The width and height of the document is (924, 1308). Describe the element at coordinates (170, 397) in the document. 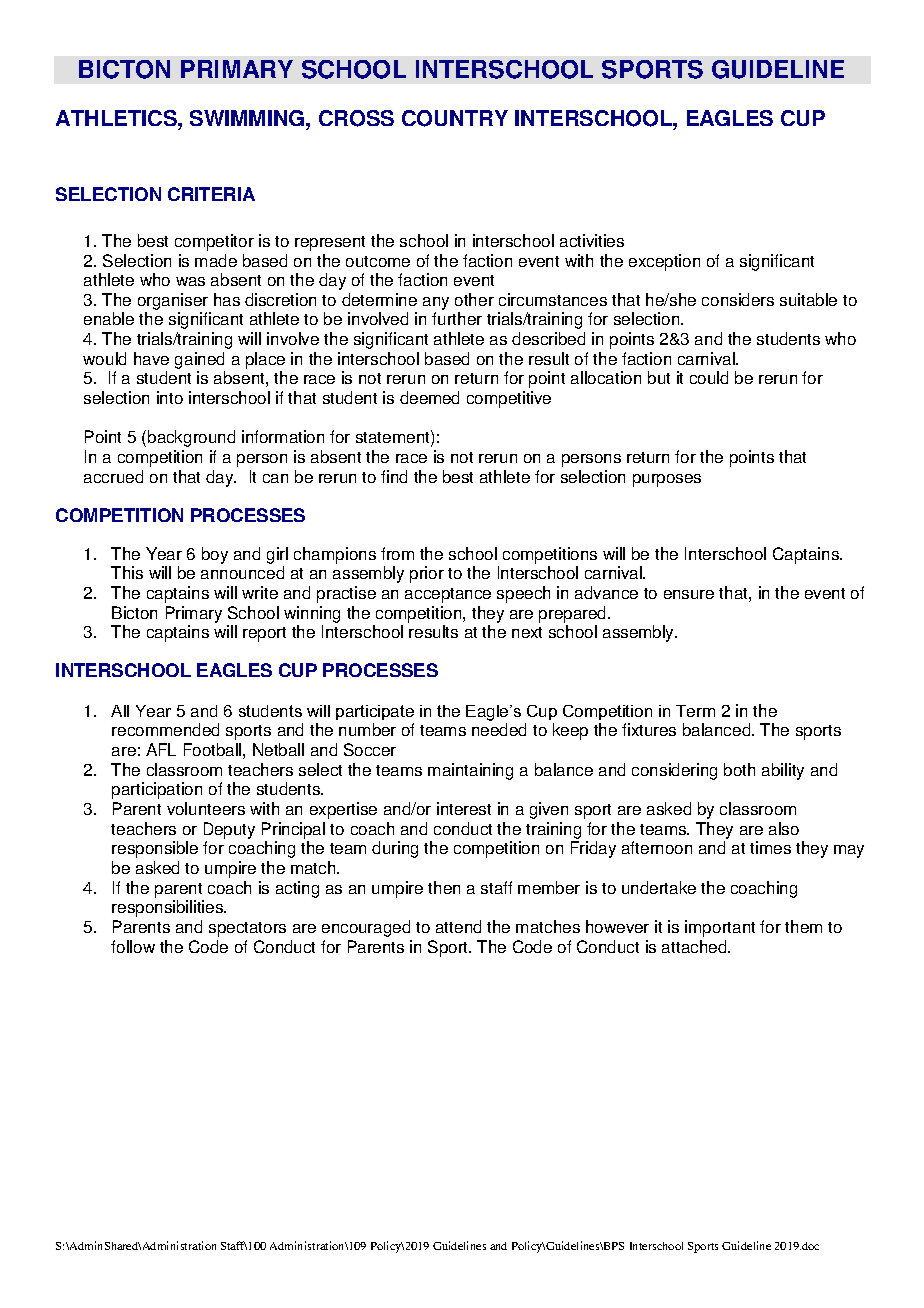

I see `into` at that location.
